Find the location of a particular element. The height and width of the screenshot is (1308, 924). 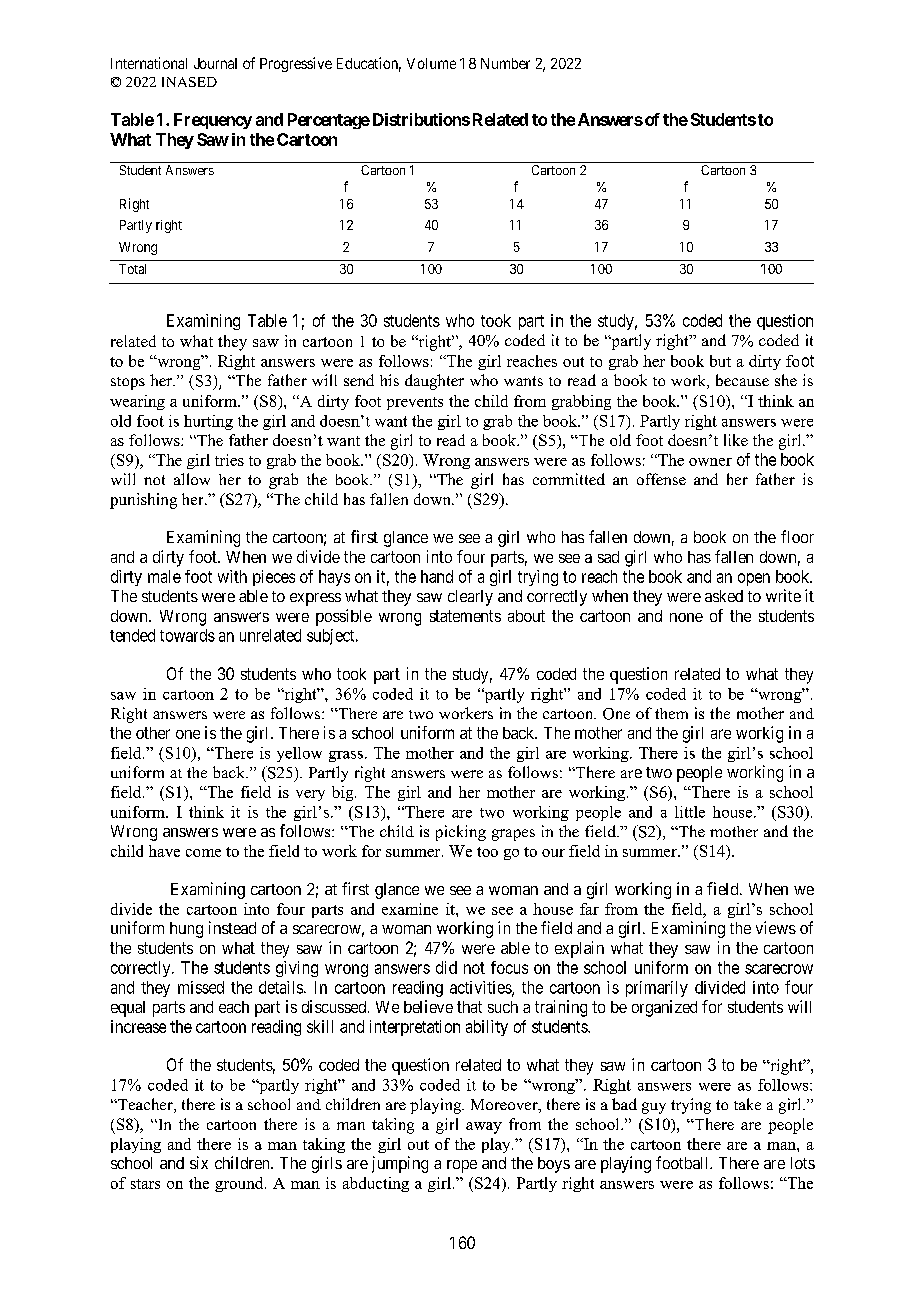

Total is located at coordinates (132, 269).
